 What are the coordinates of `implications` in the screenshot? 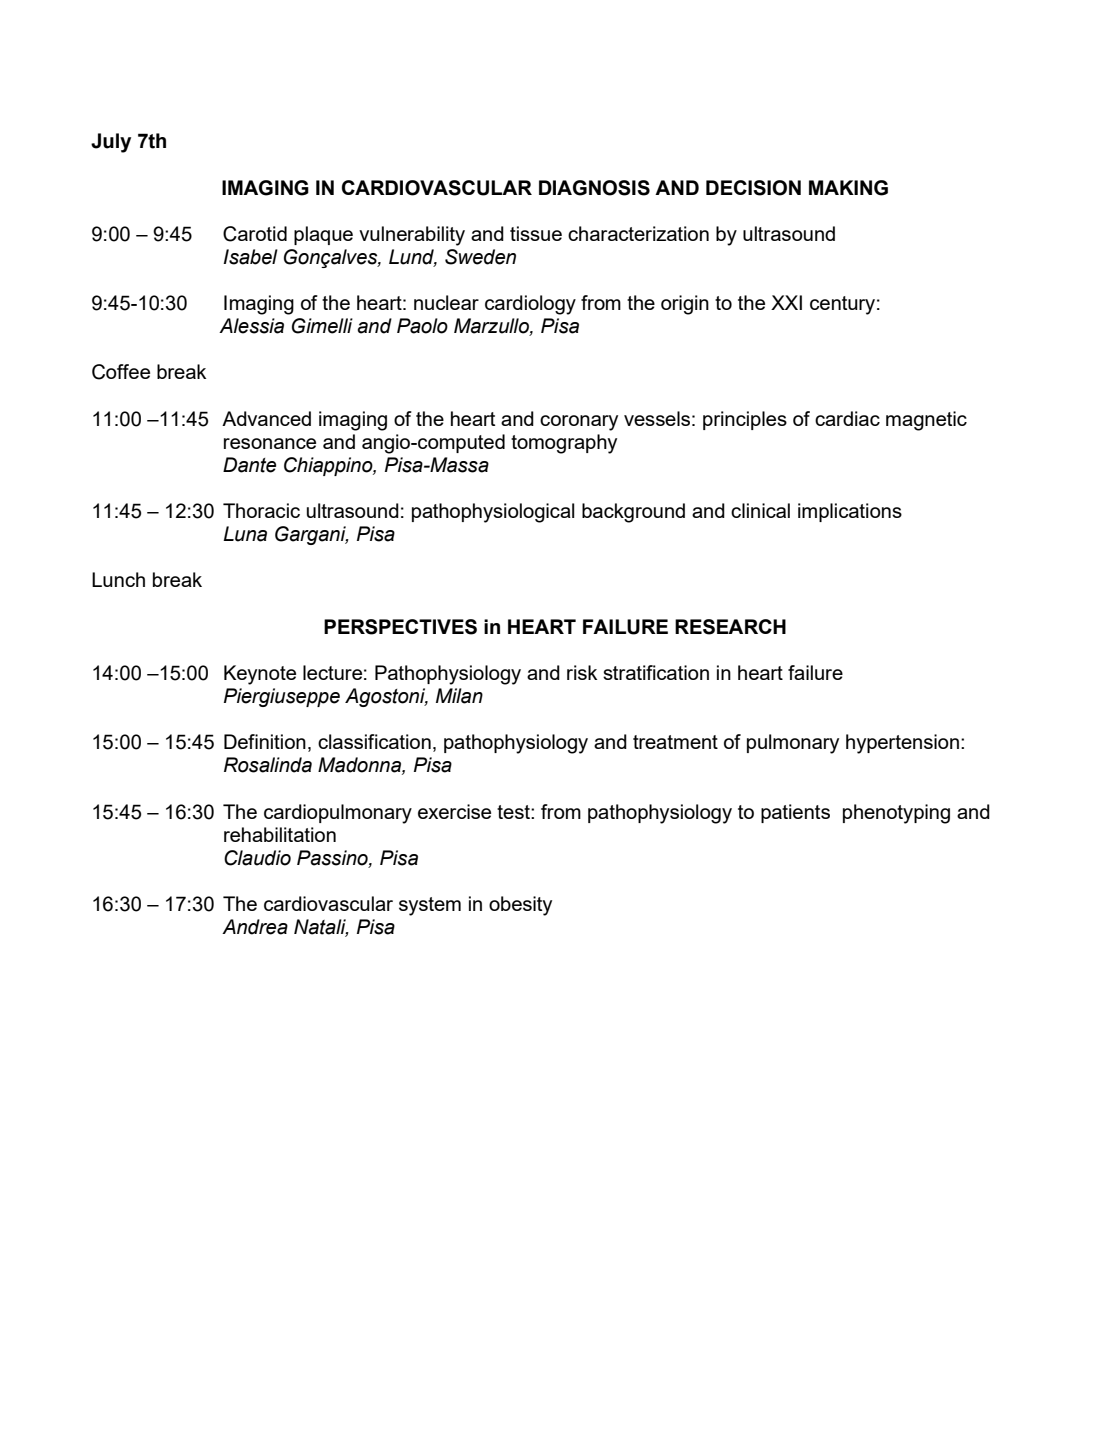 It's located at (850, 512).
